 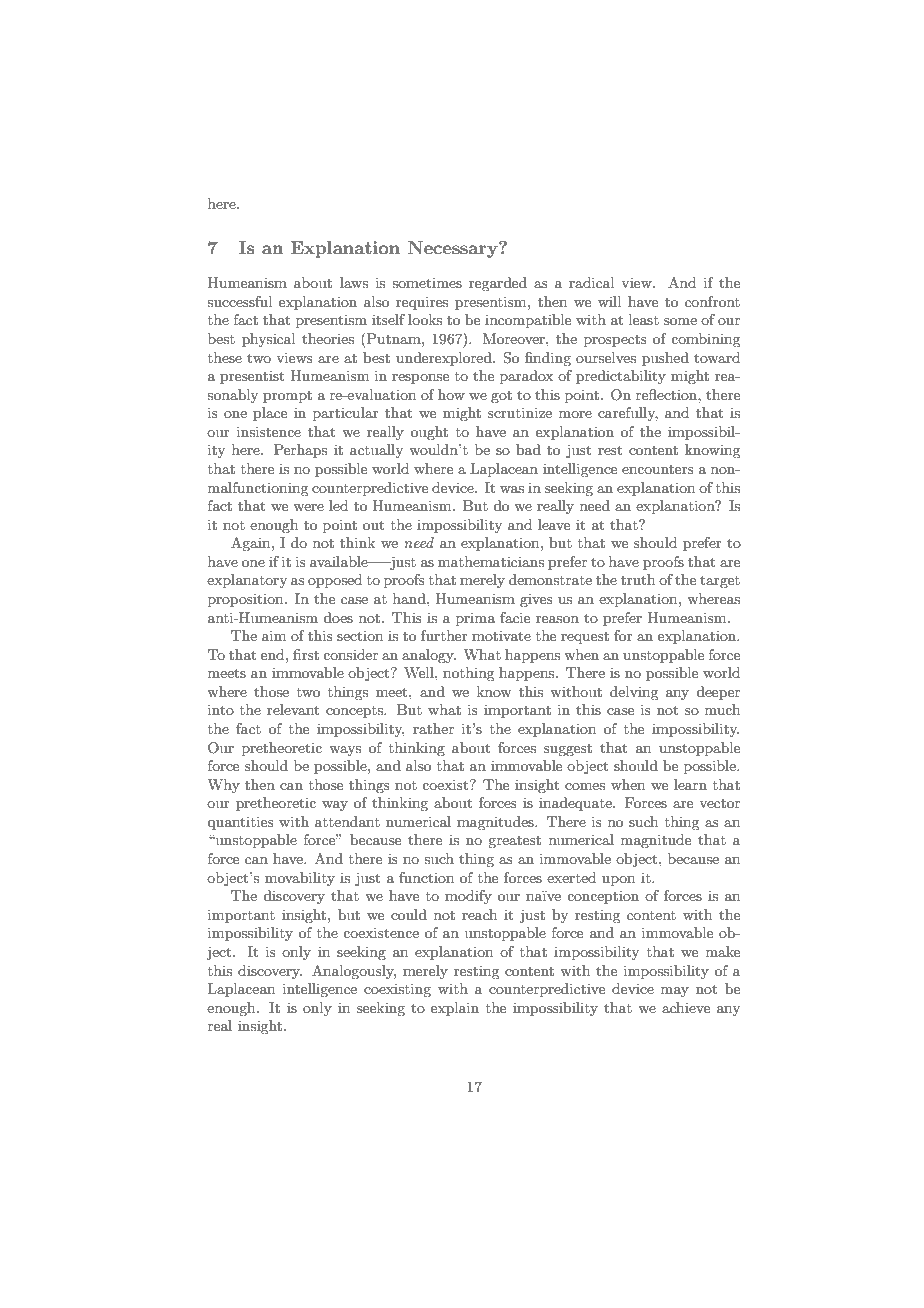 What do you see at coordinates (712, 301) in the document?
I see `confront` at bounding box center [712, 301].
